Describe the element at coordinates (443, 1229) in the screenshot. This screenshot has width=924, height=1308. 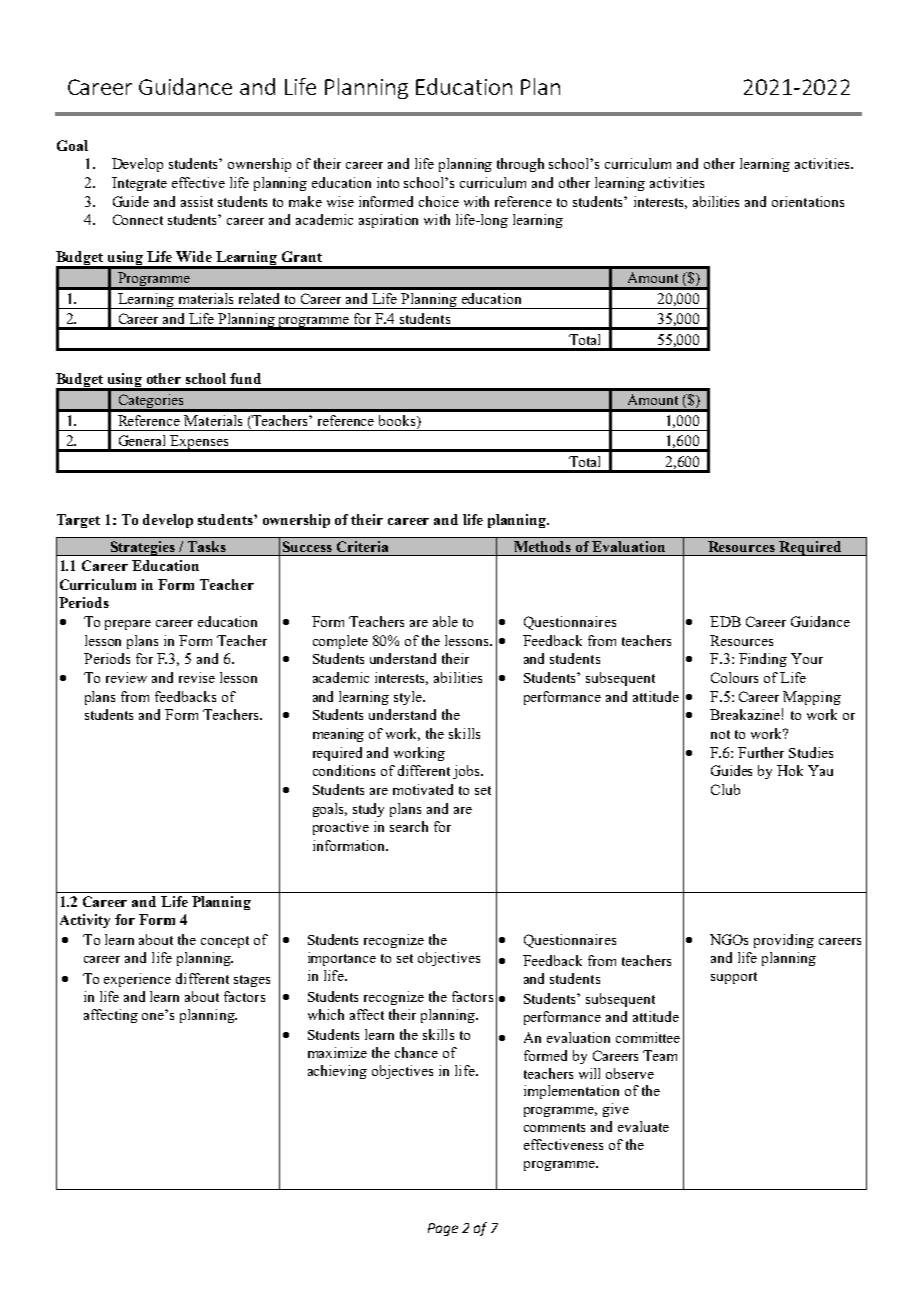
I see `Page` at that location.
